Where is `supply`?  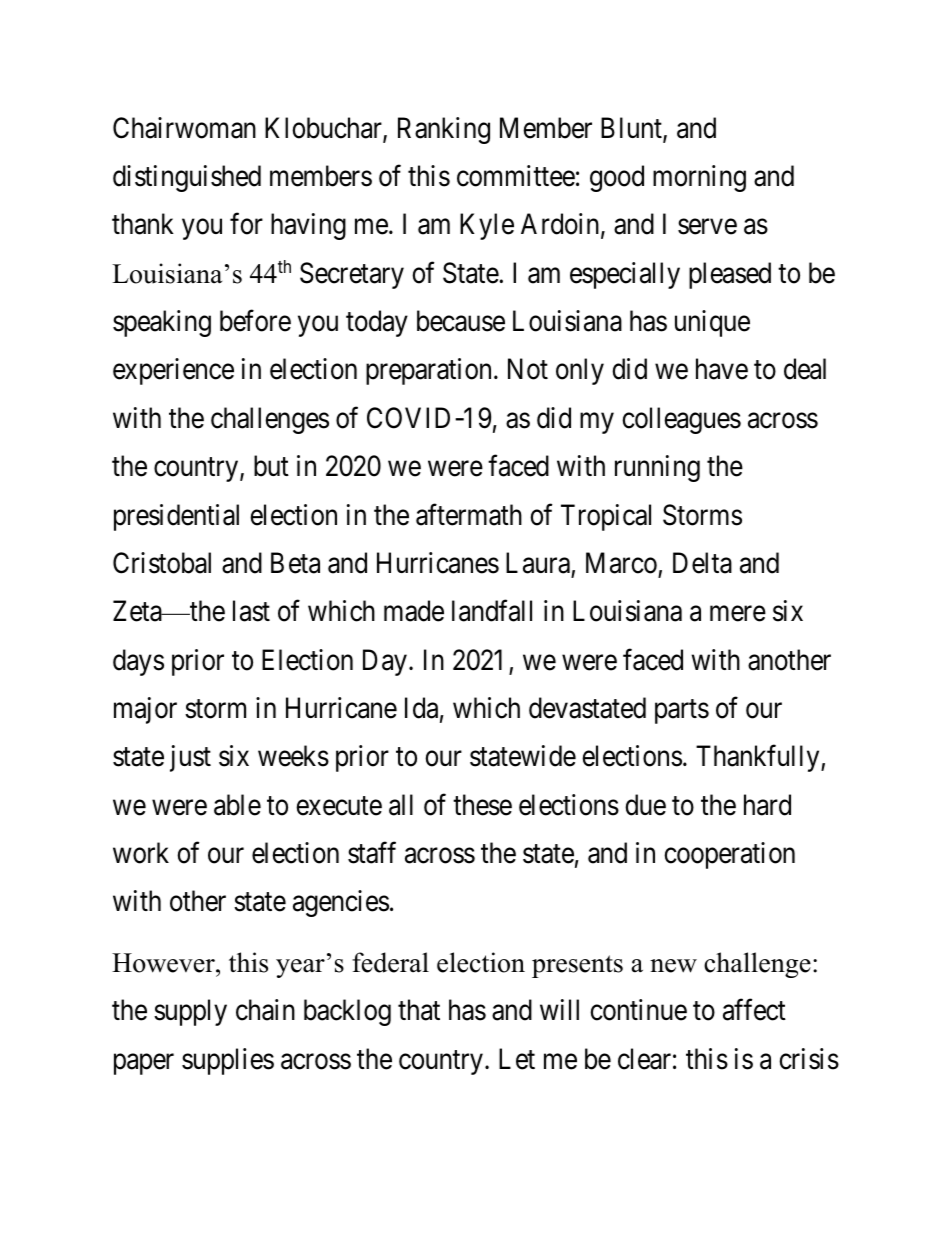 supply is located at coordinates (190, 1012).
